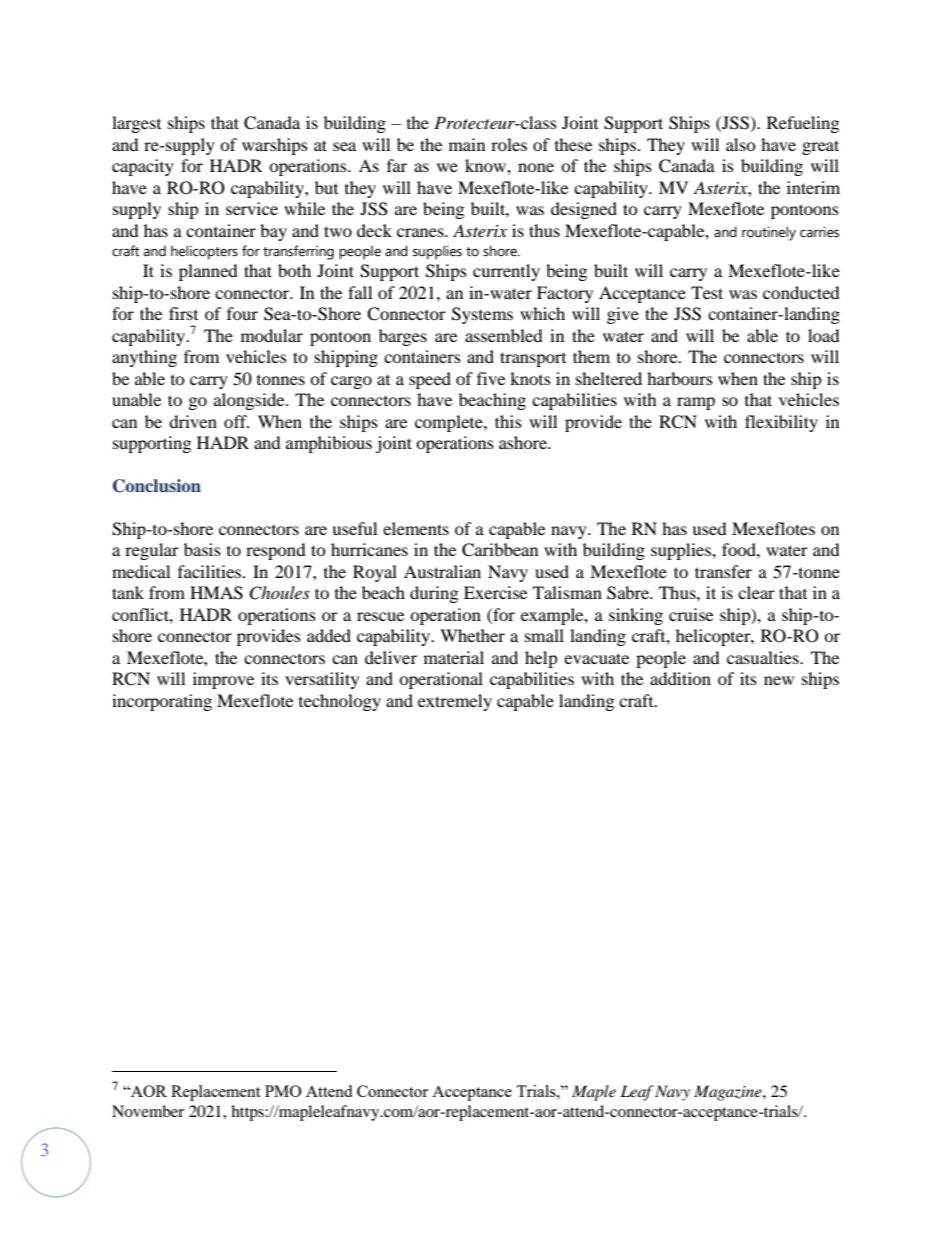 The image size is (952, 1233). What do you see at coordinates (781, 423) in the screenshot?
I see `flexibility` at bounding box center [781, 423].
